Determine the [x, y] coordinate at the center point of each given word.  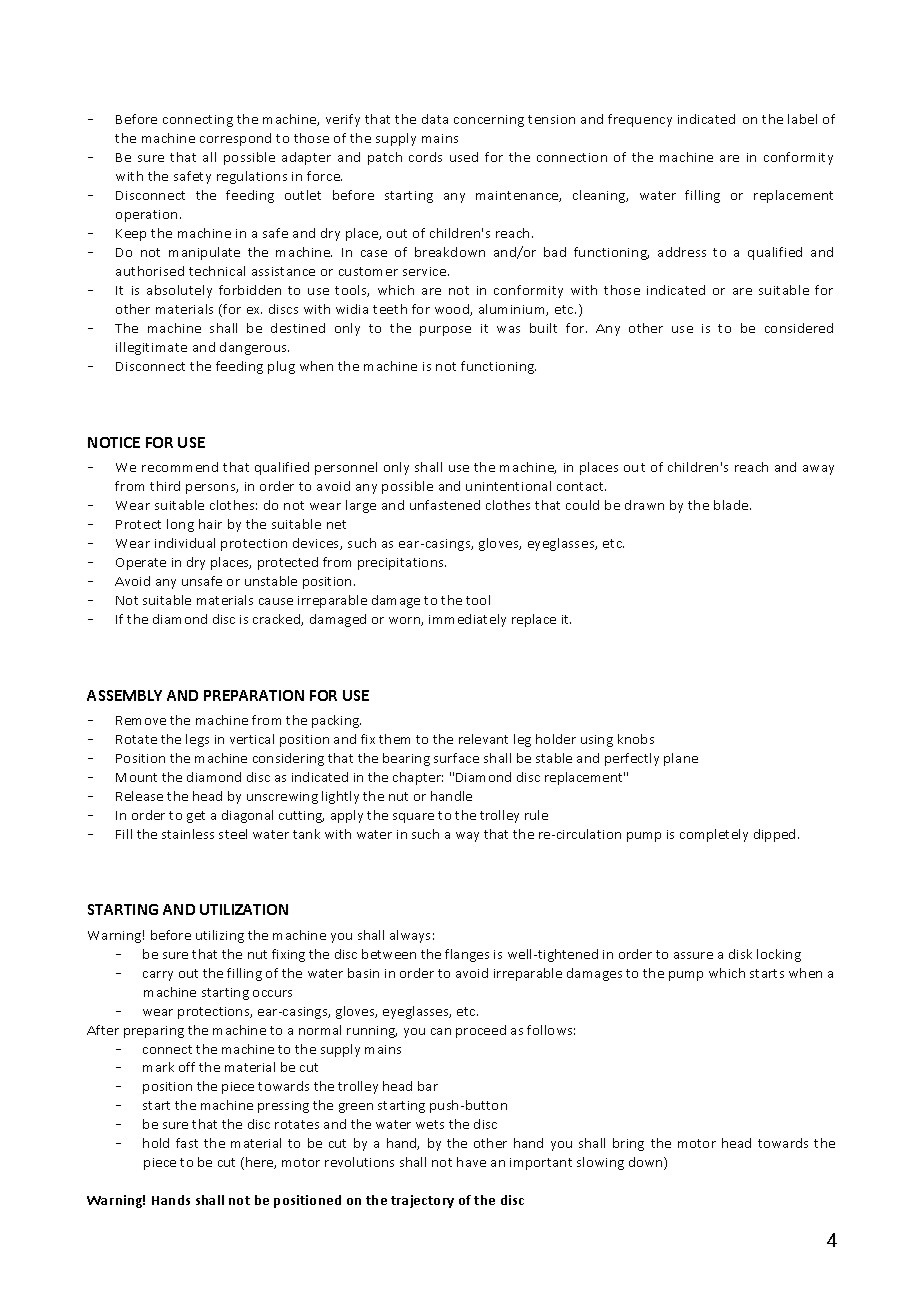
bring [628, 1144]
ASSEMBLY [124, 695]
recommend [180, 467]
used [464, 157]
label [802, 119]
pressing [283, 1107]
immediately [467, 620]
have [471, 1162]
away [818, 470]
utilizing [220, 936]
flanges [467, 955]
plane [681, 759]
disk [740, 954]
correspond [235, 139]
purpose [445, 331]
